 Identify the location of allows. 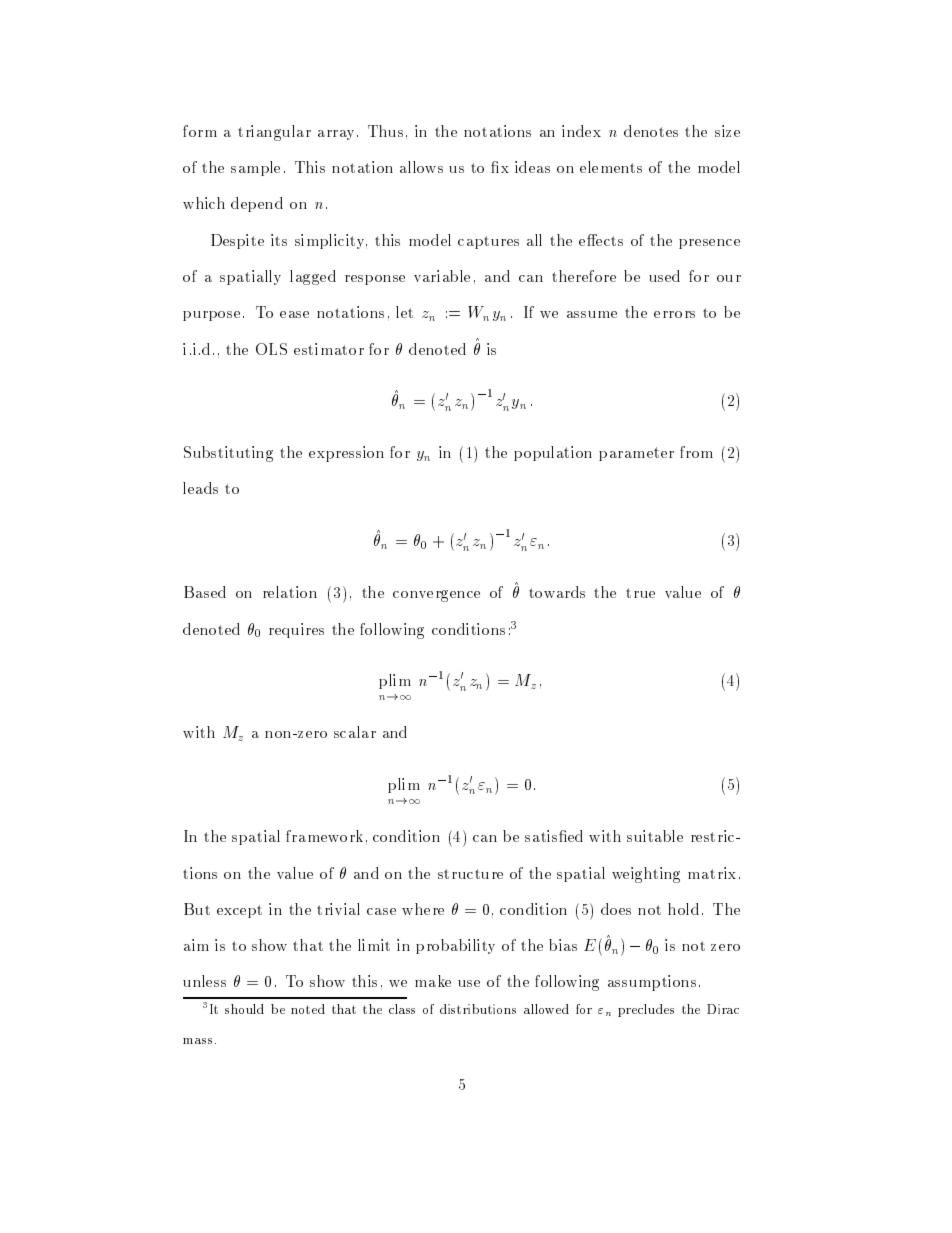
(421, 167).
